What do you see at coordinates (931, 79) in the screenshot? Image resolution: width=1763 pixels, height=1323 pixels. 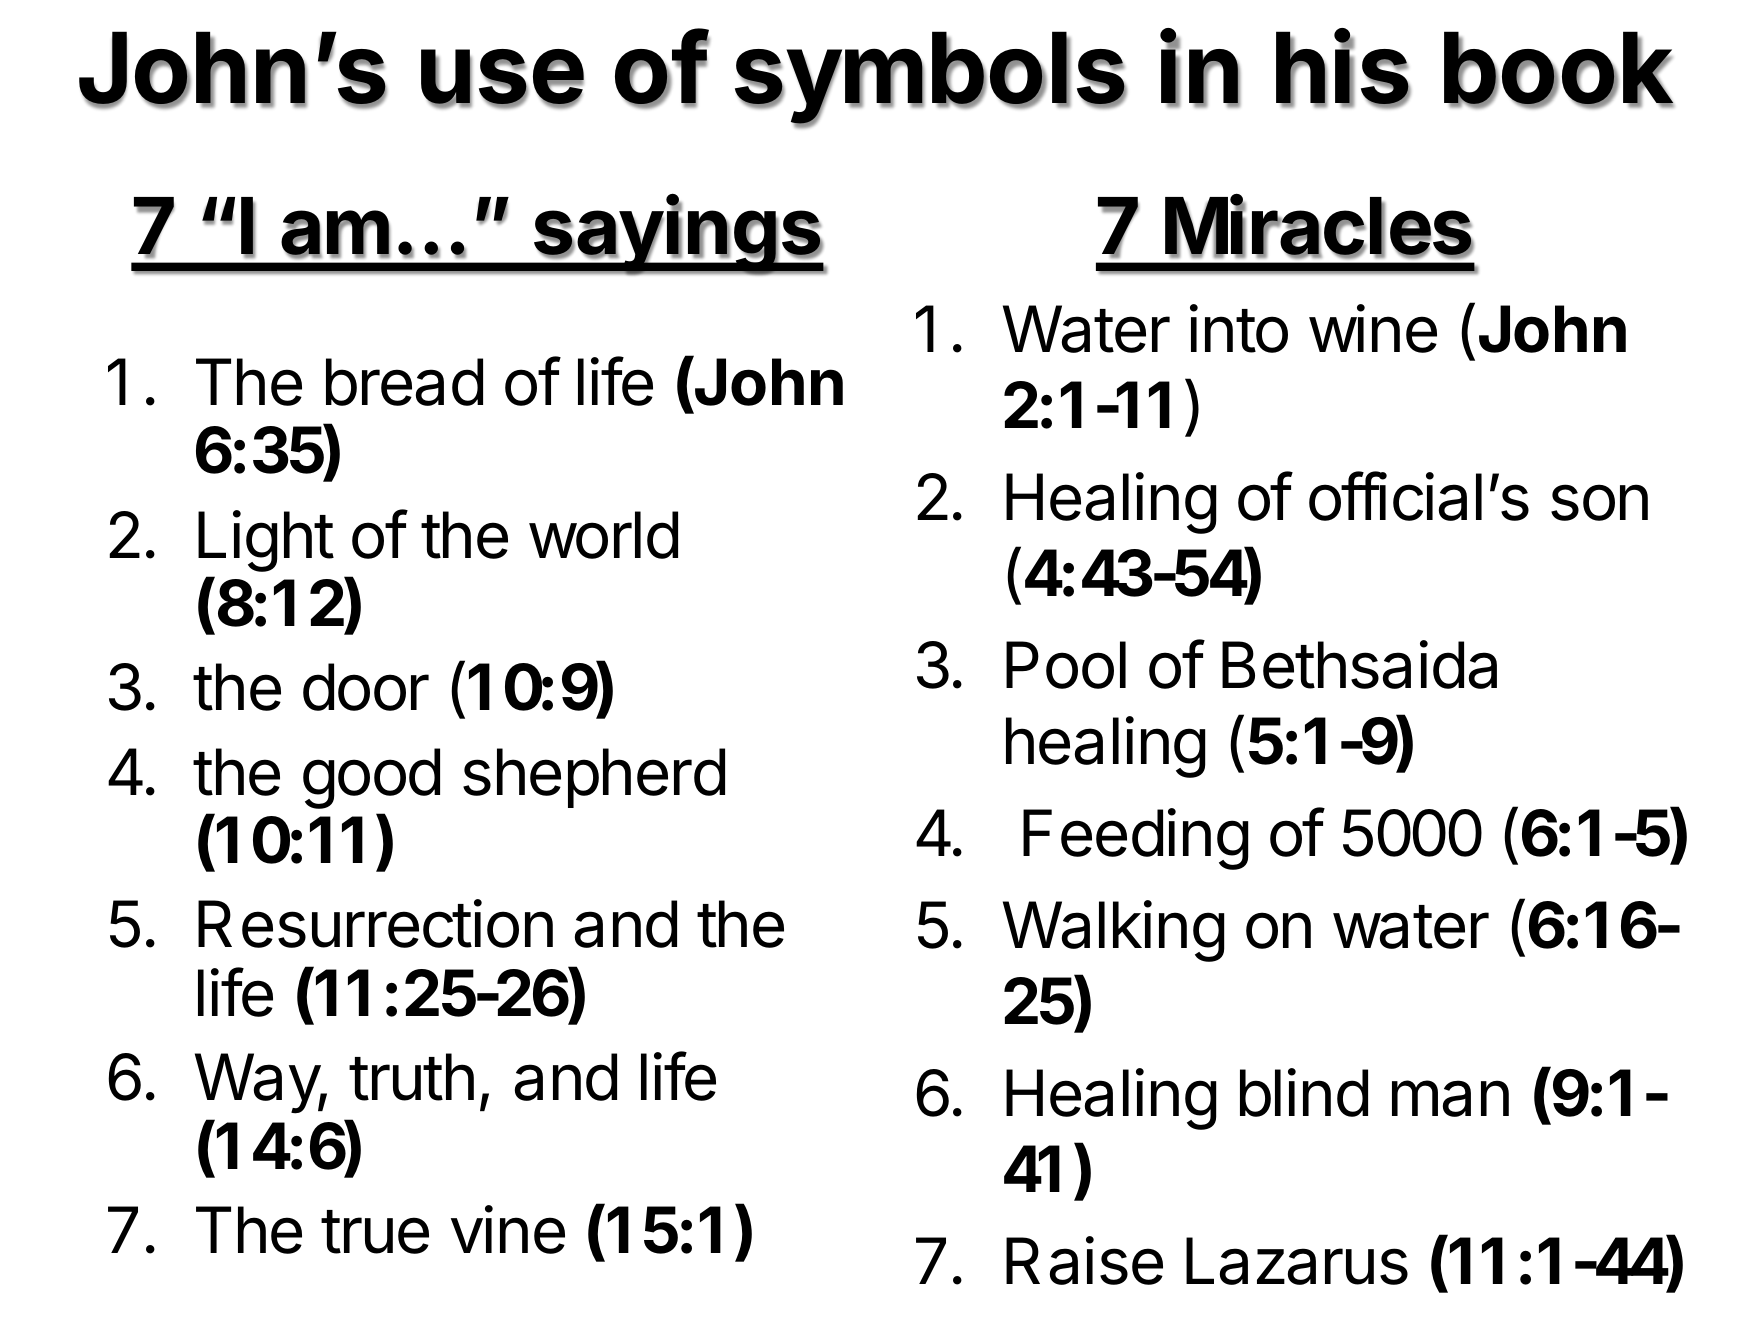 I see `symbols` at bounding box center [931, 79].
